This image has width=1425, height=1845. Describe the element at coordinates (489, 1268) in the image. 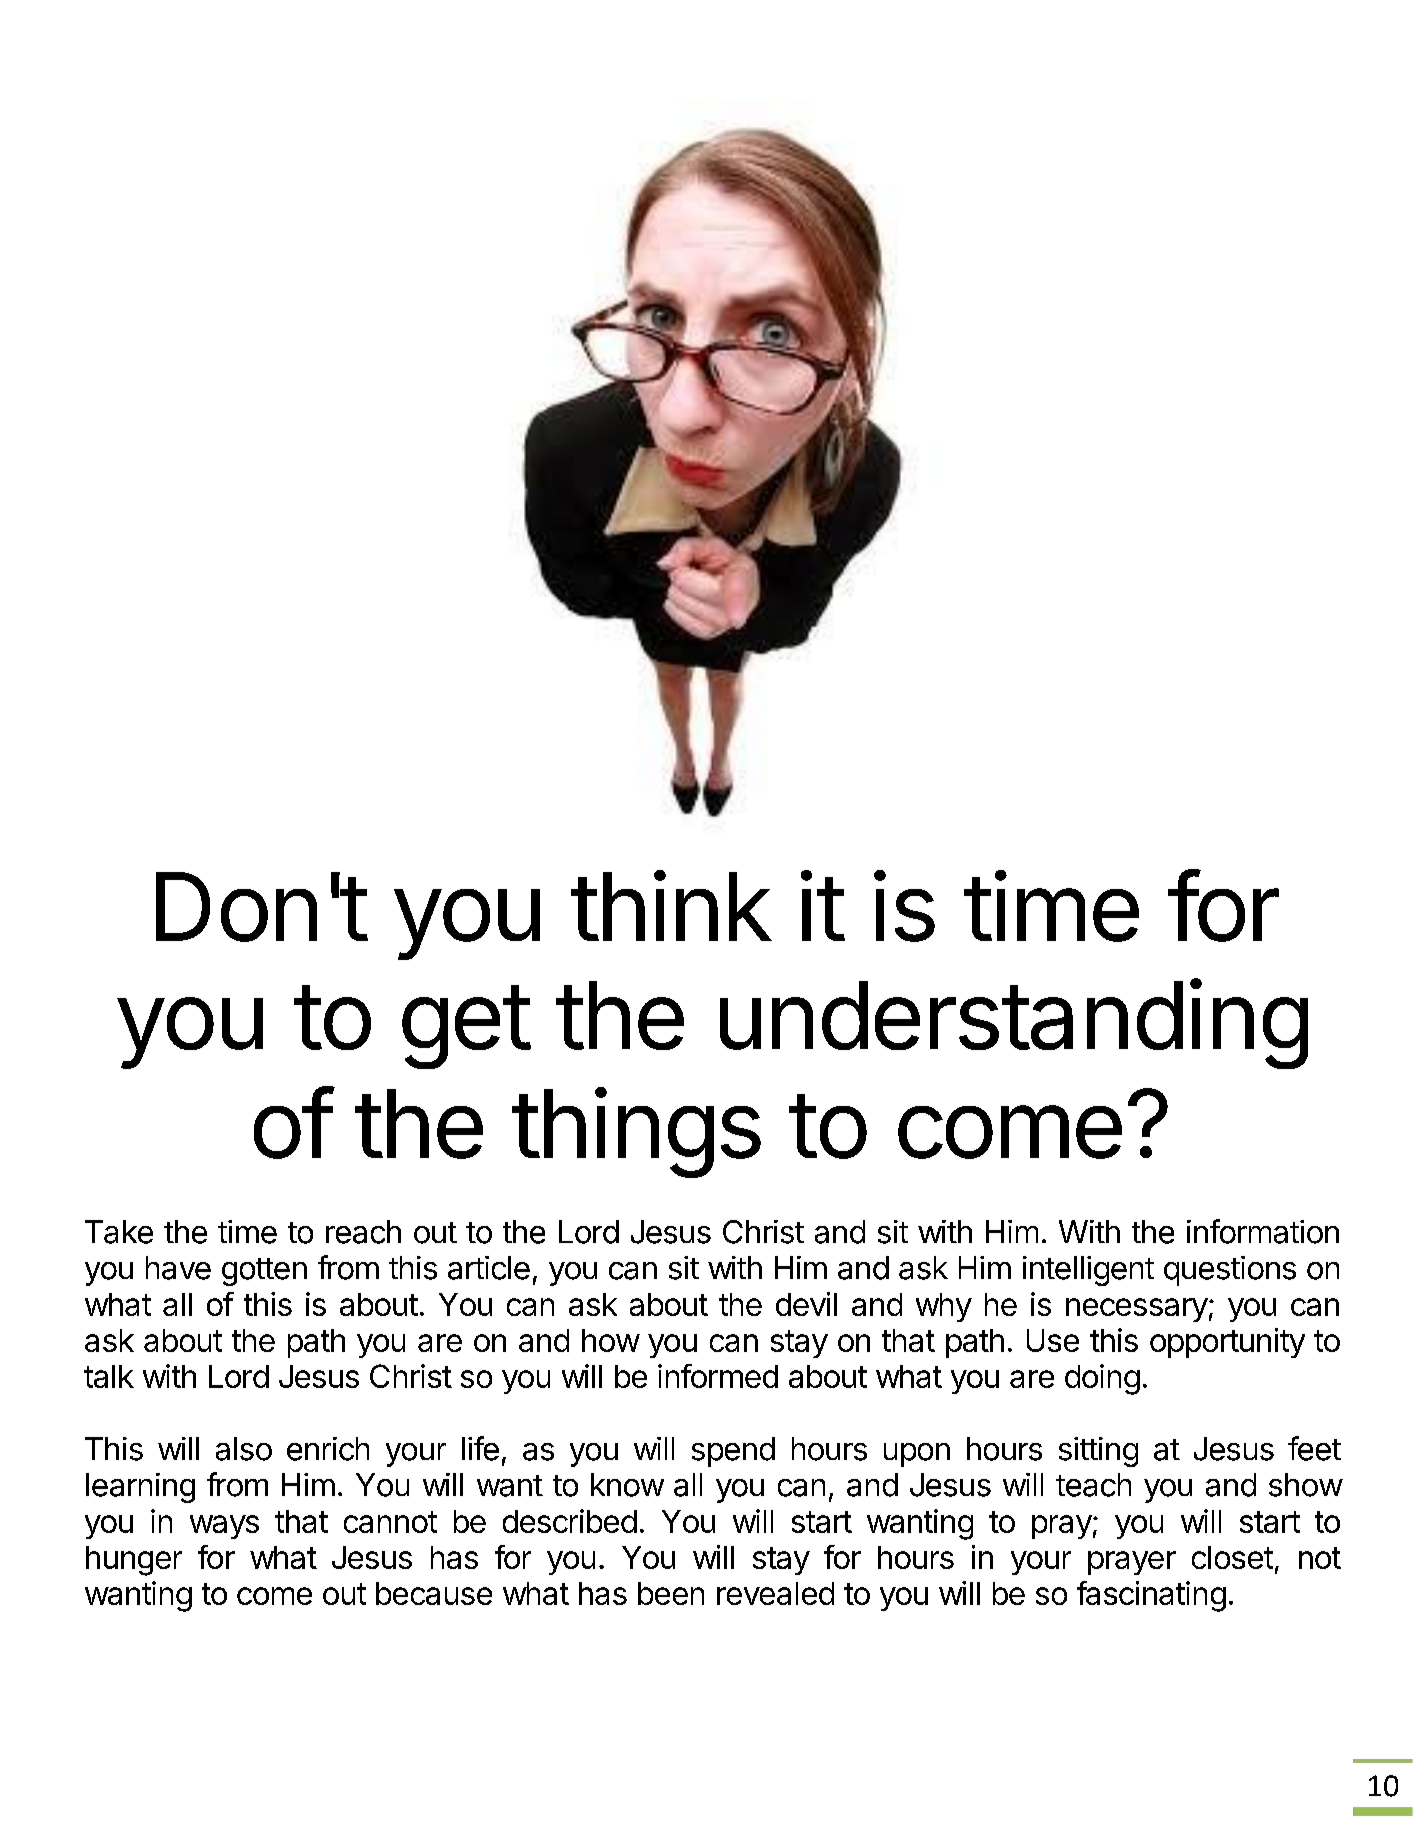

I see `article` at that location.
